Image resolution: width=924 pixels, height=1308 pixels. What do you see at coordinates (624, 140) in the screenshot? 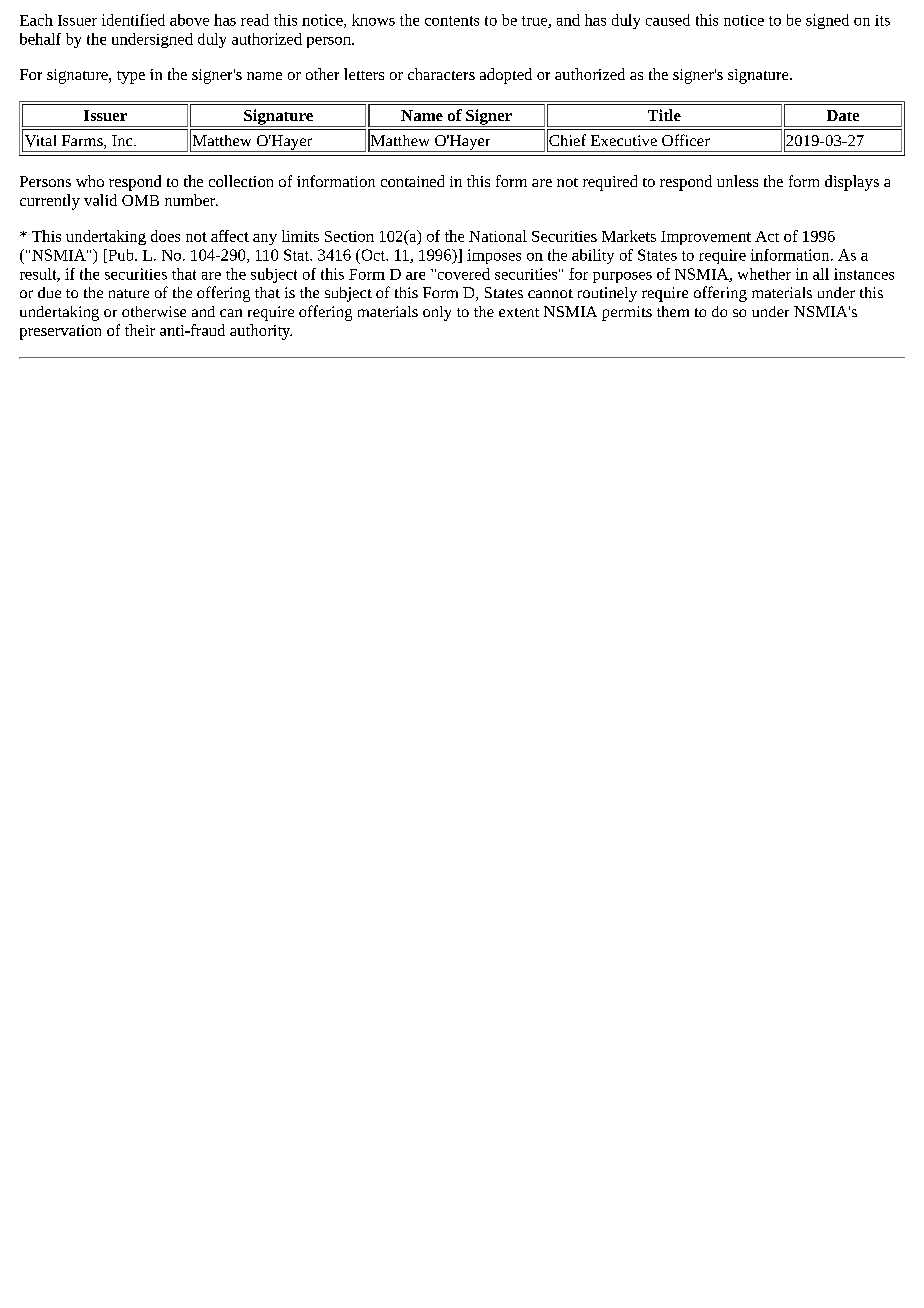
I see `Executive` at bounding box center [624, 140].
